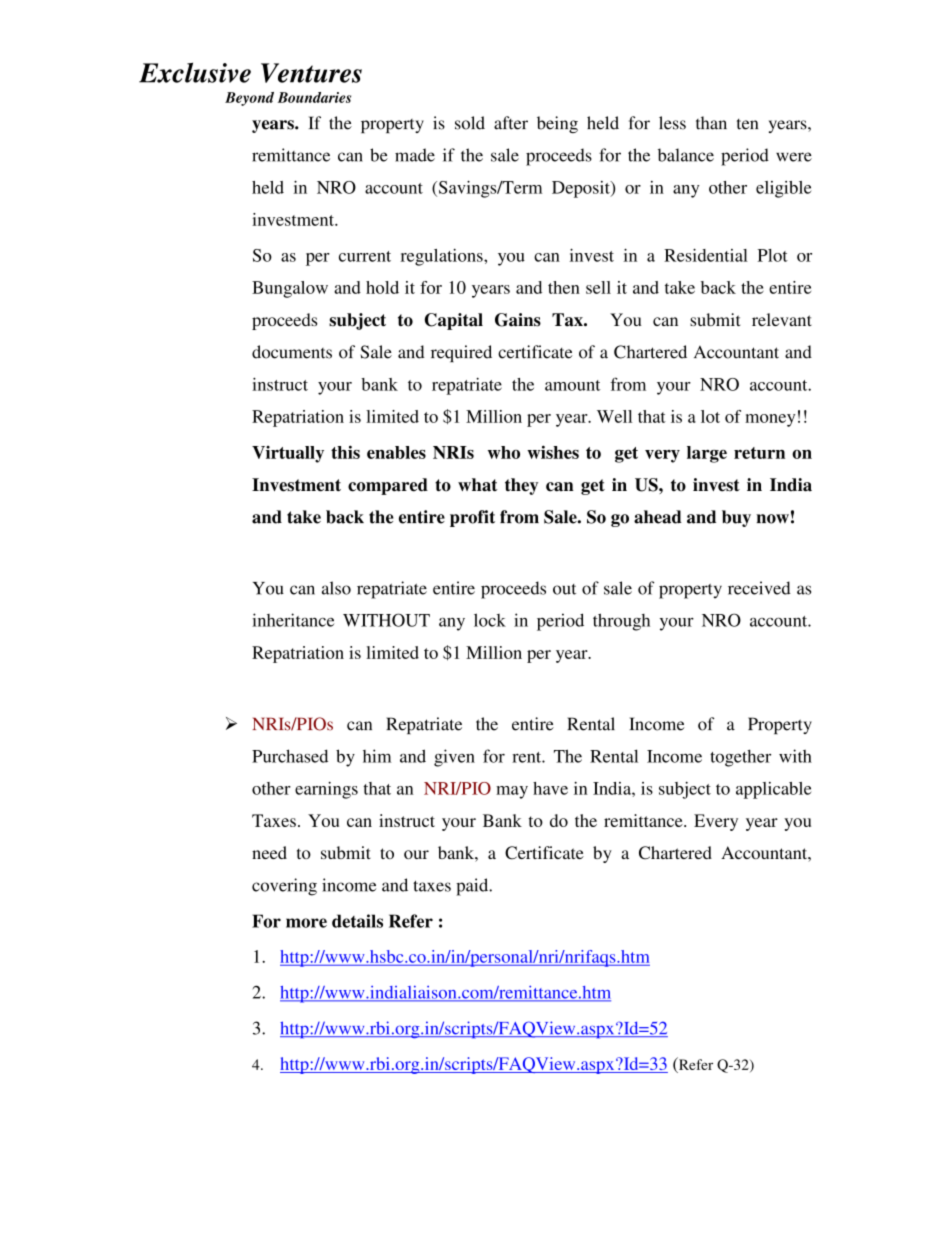 The height and width of the image is (1233, 952). What do you see at coordinates (782, 319) in the image?
I see `relevant` at bounding box center [782, 319].
